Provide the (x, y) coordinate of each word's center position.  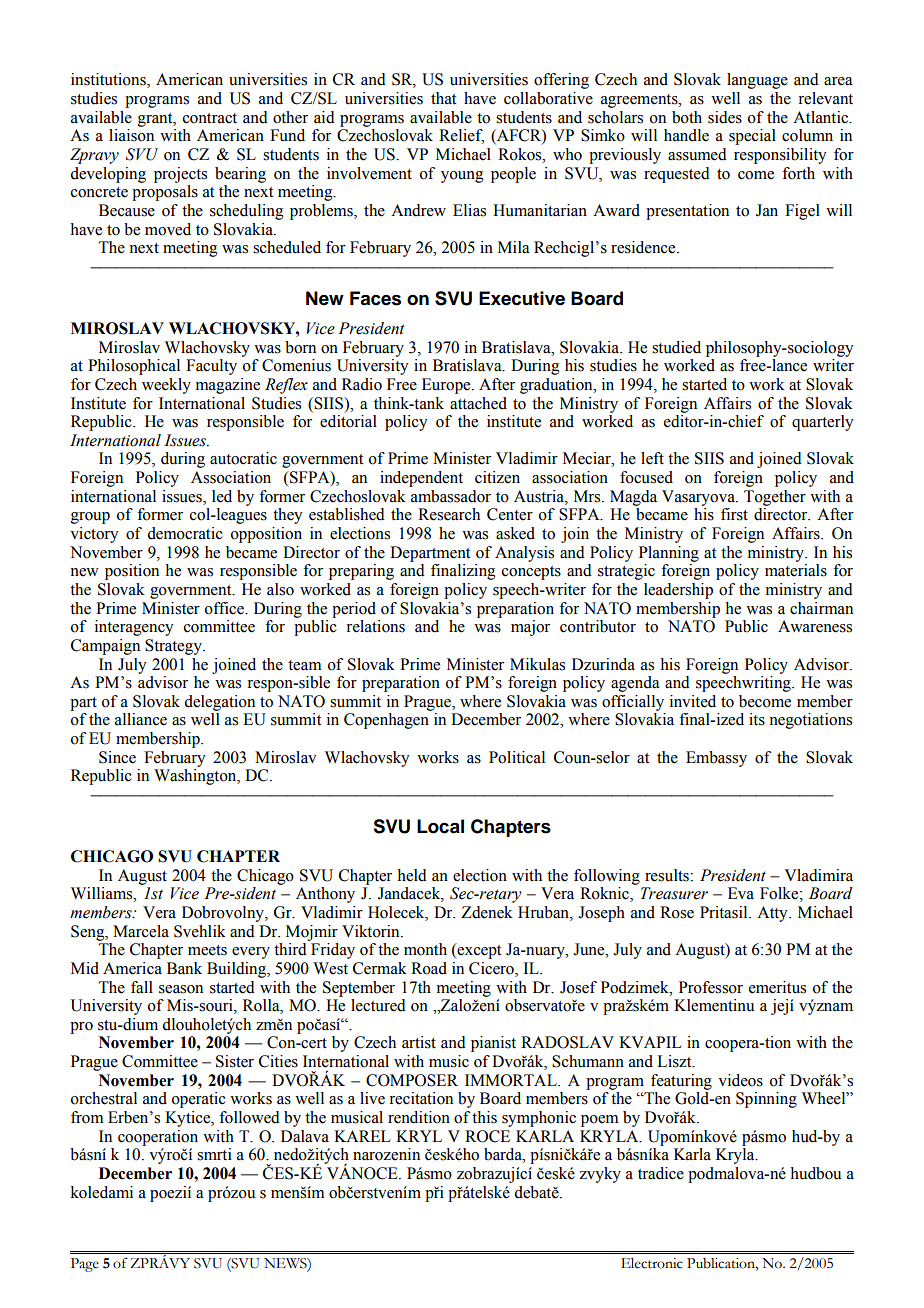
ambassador (451, 496)
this (484, 1117)
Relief (461, 136)
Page (85, 1265)
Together (775, 498)
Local (440, 826)
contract (210, 118)
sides (725, 117)
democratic (185, 533)
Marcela (141, 931)
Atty (773, 914)
